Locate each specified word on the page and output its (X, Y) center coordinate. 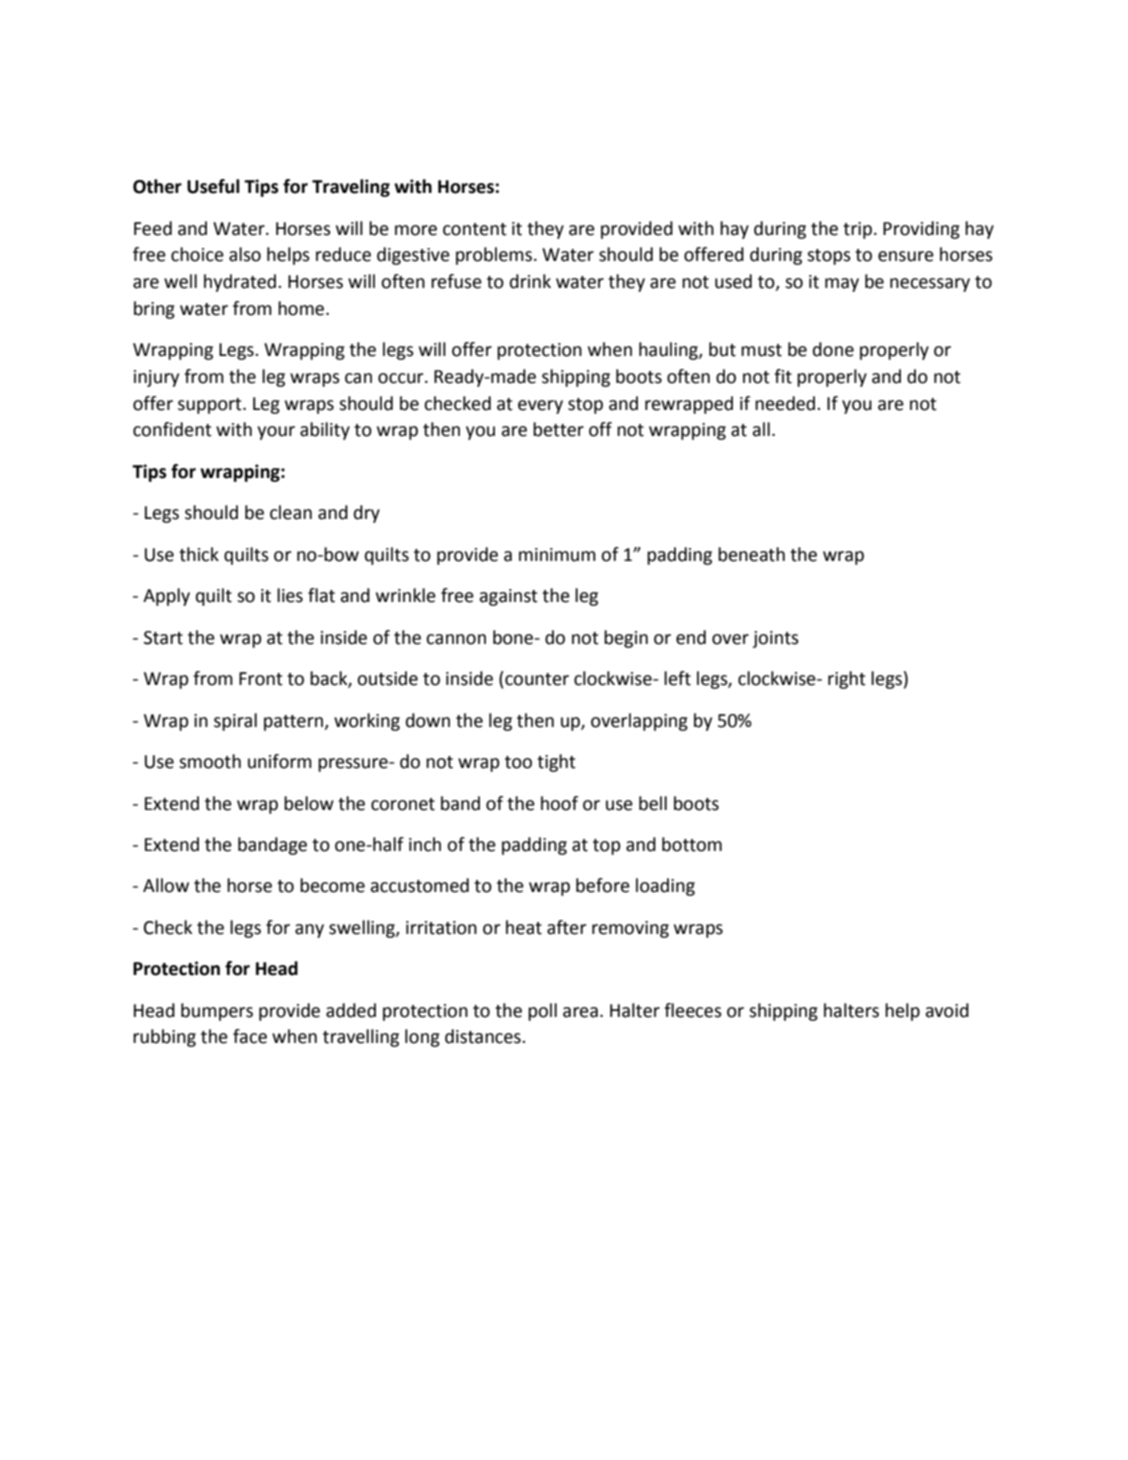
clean (291, 512)
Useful (213, 186)
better (558, 429)
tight (556, 763)
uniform (280, 761)
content (475, 229)
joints (776, 639)
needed (786, 403)
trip (857, 230)
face (250, 1036)
